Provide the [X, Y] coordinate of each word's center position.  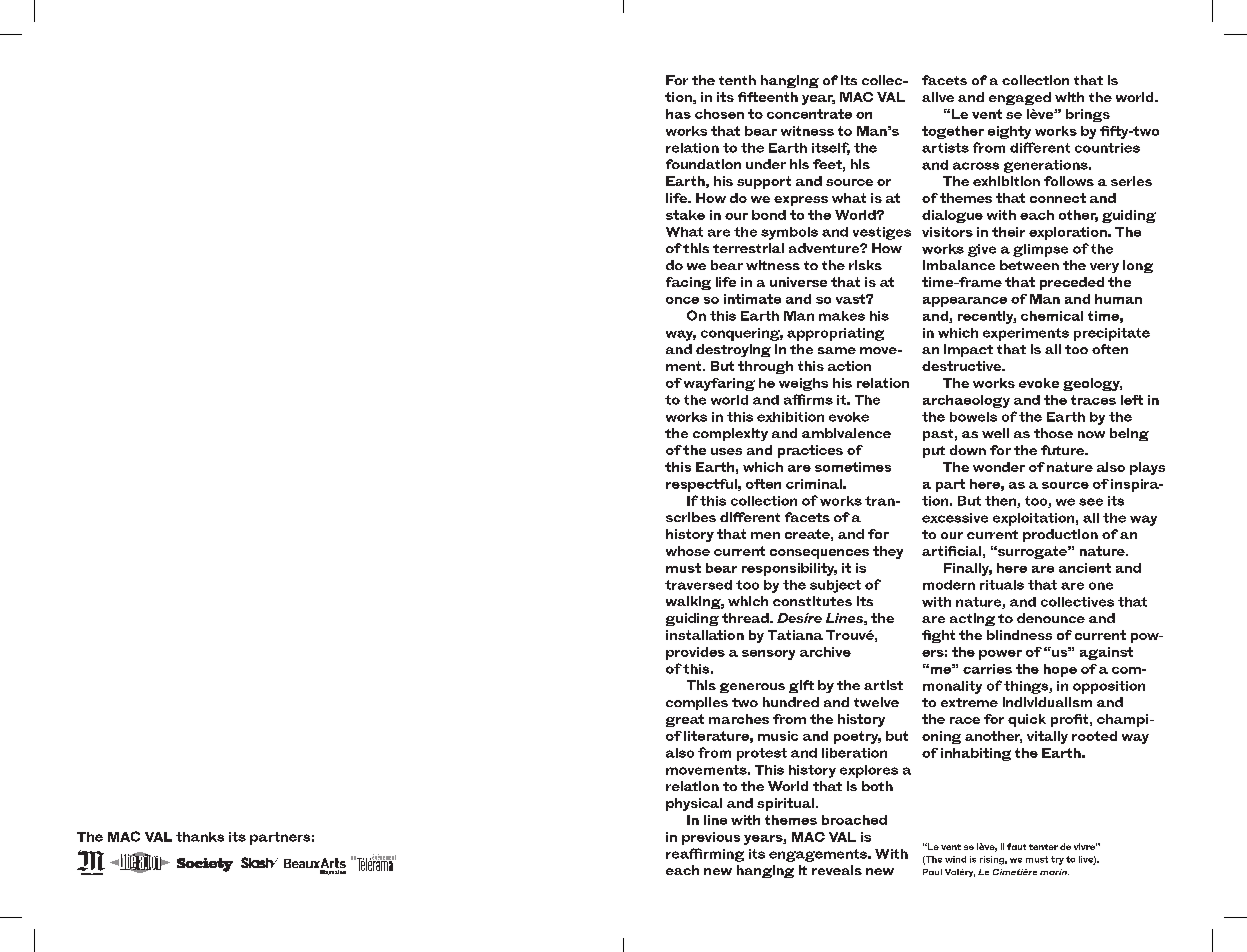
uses [726, 451]
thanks [200, 837]
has [678, 114]
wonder [999, 467]
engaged [1020, 98]
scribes [691, 517]
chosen [719, 114]
